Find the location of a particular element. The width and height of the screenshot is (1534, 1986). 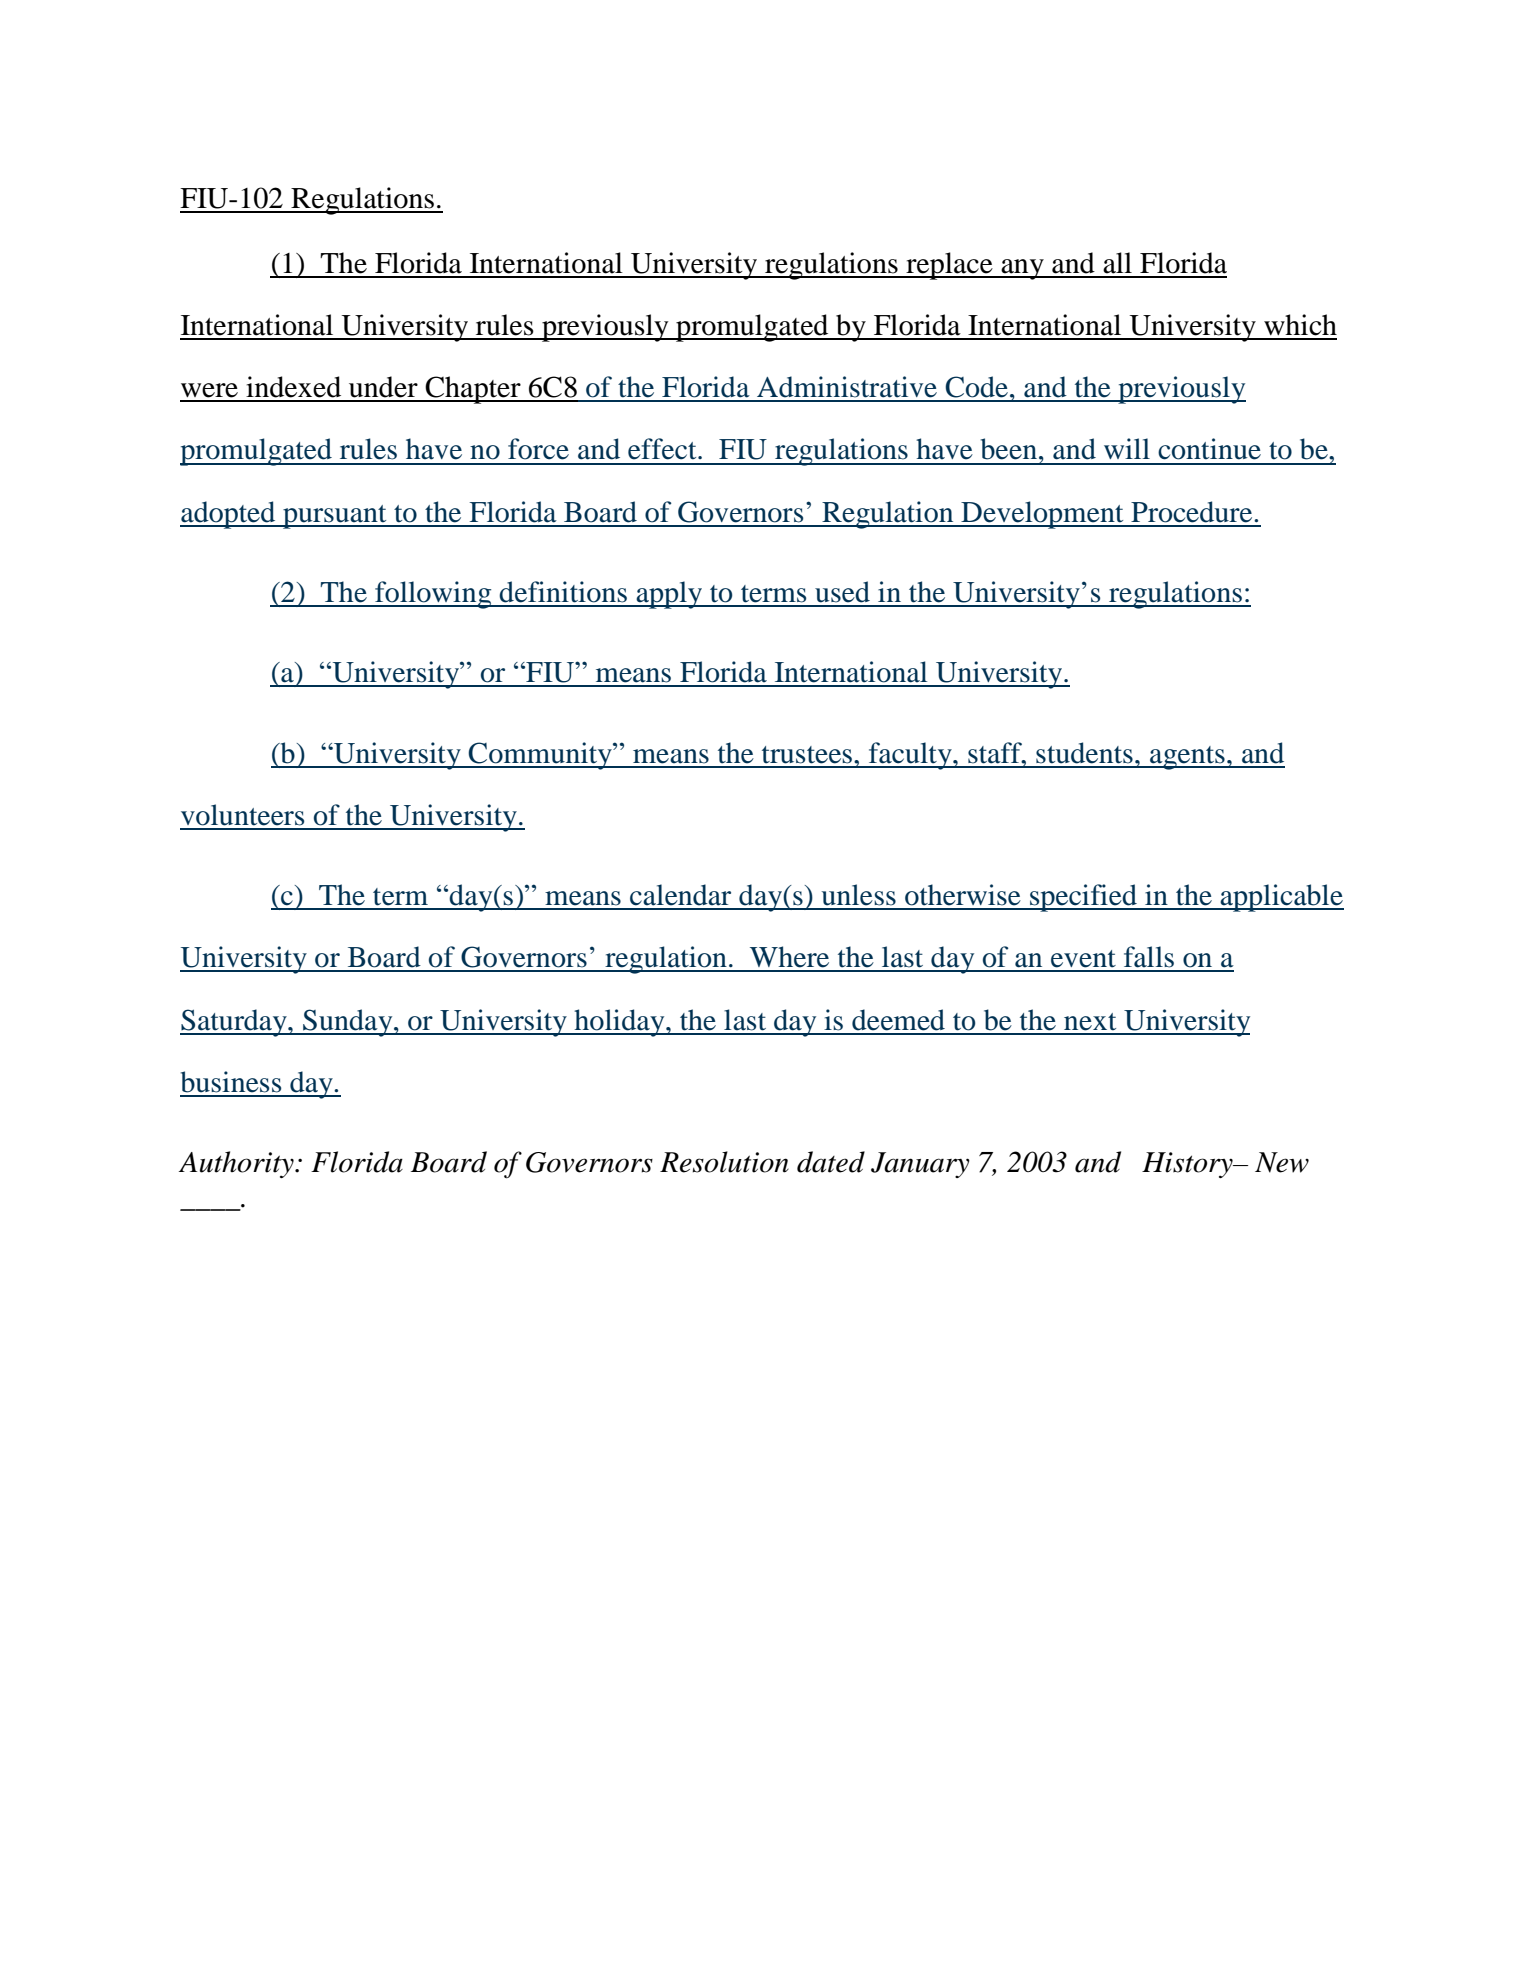

apply is located at coordinates (670, 595).
